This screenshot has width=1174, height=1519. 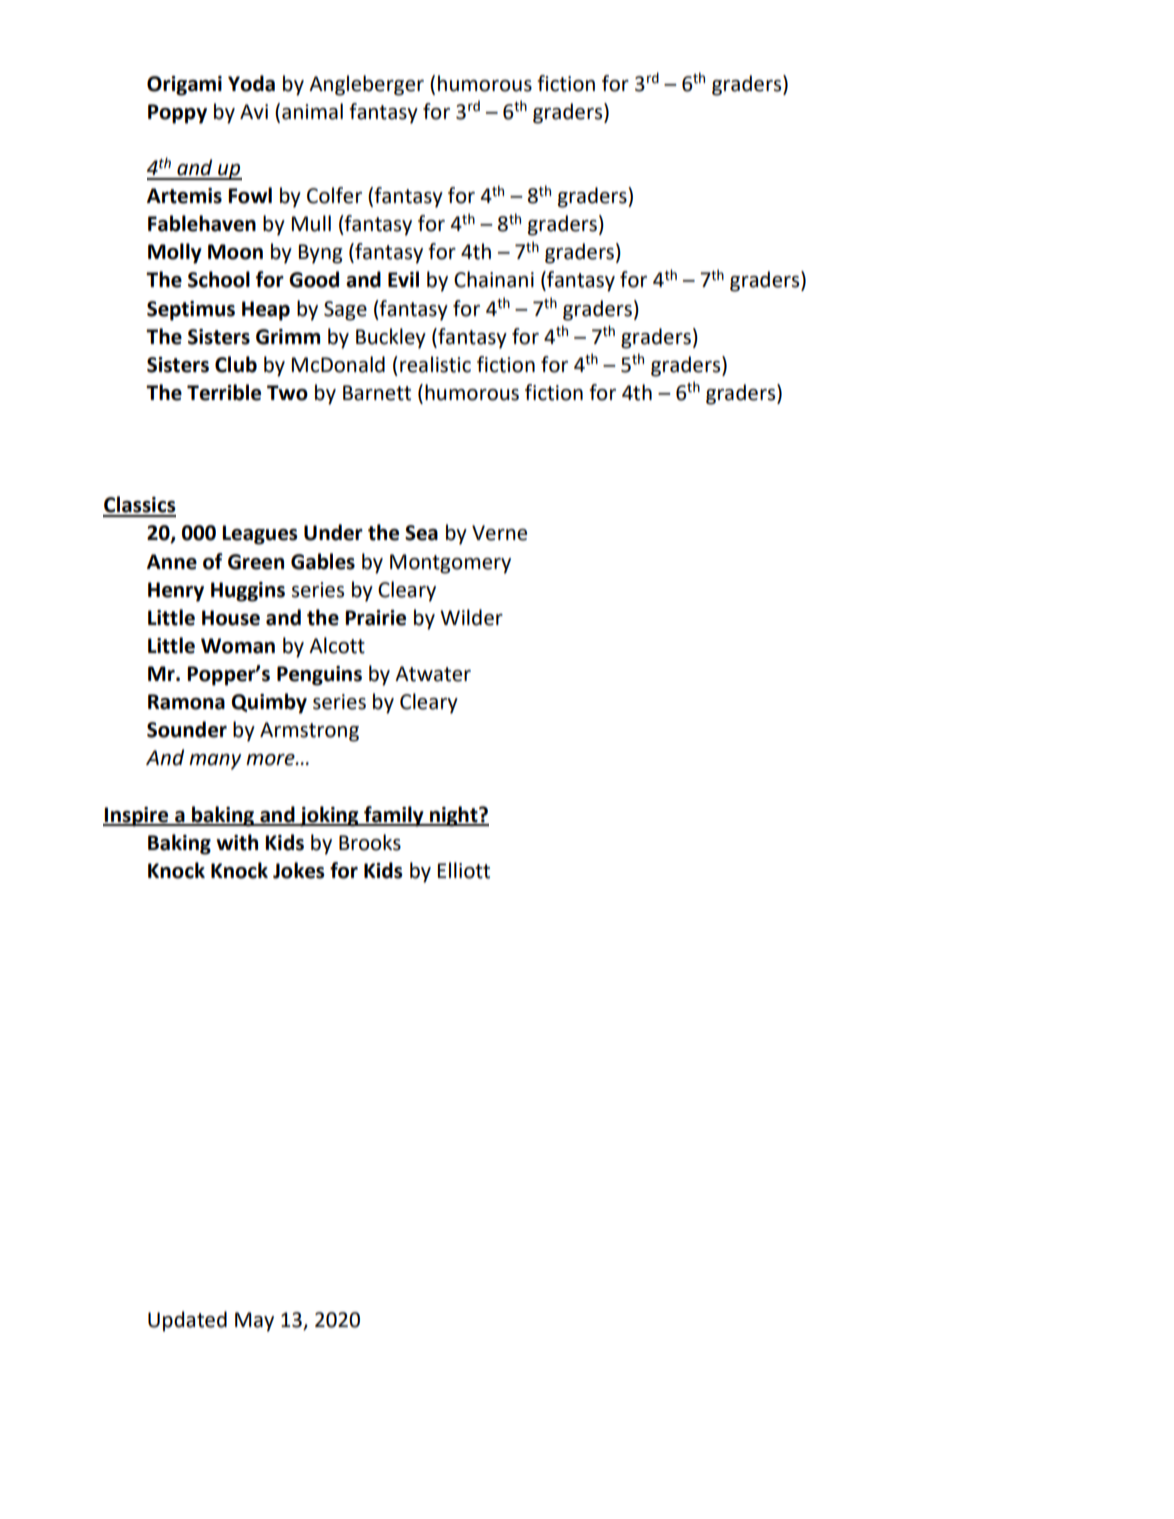 I want to click on Septimus, so click(x=191, y=311).
